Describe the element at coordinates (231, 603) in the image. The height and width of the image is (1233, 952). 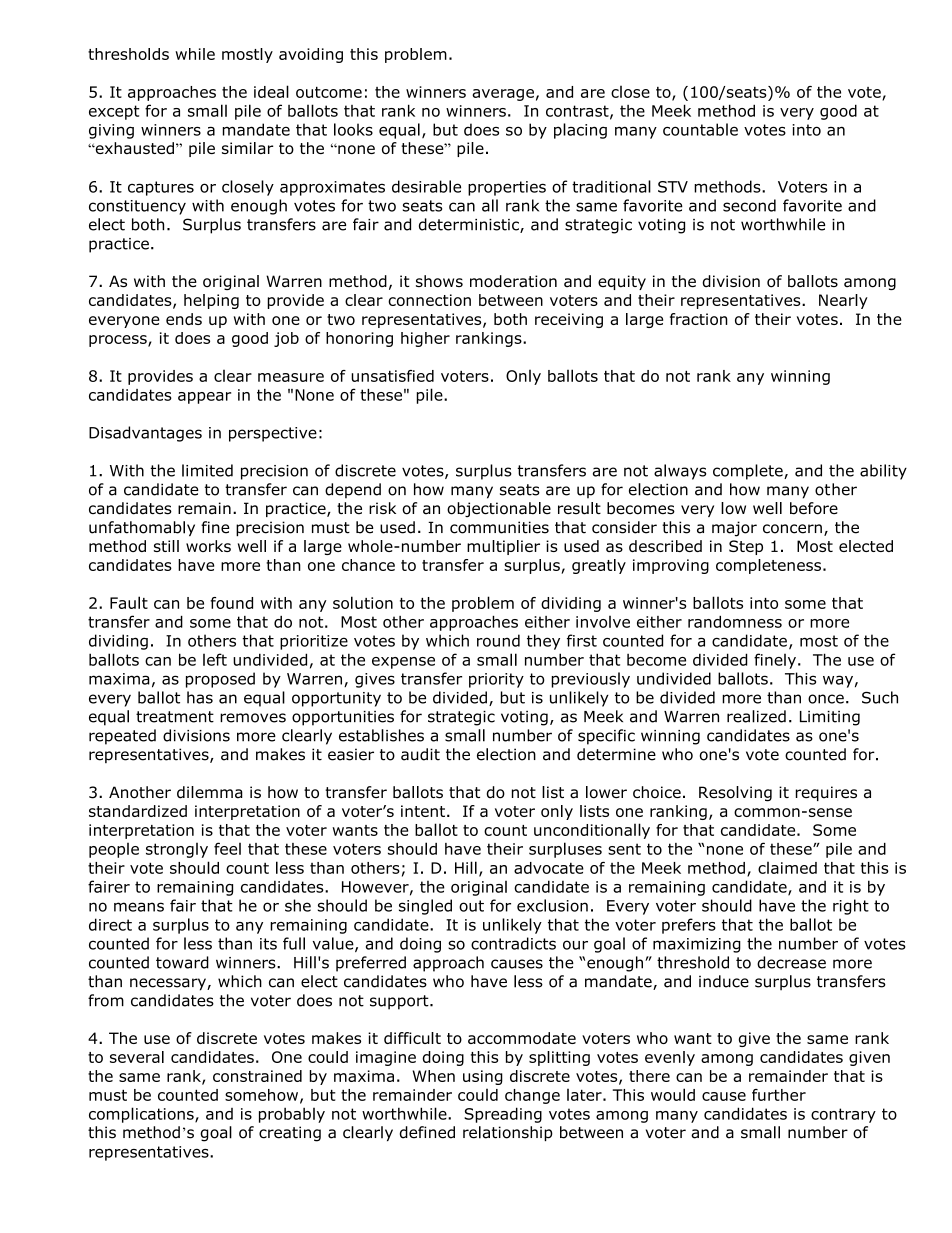
I see `found` at that location.
